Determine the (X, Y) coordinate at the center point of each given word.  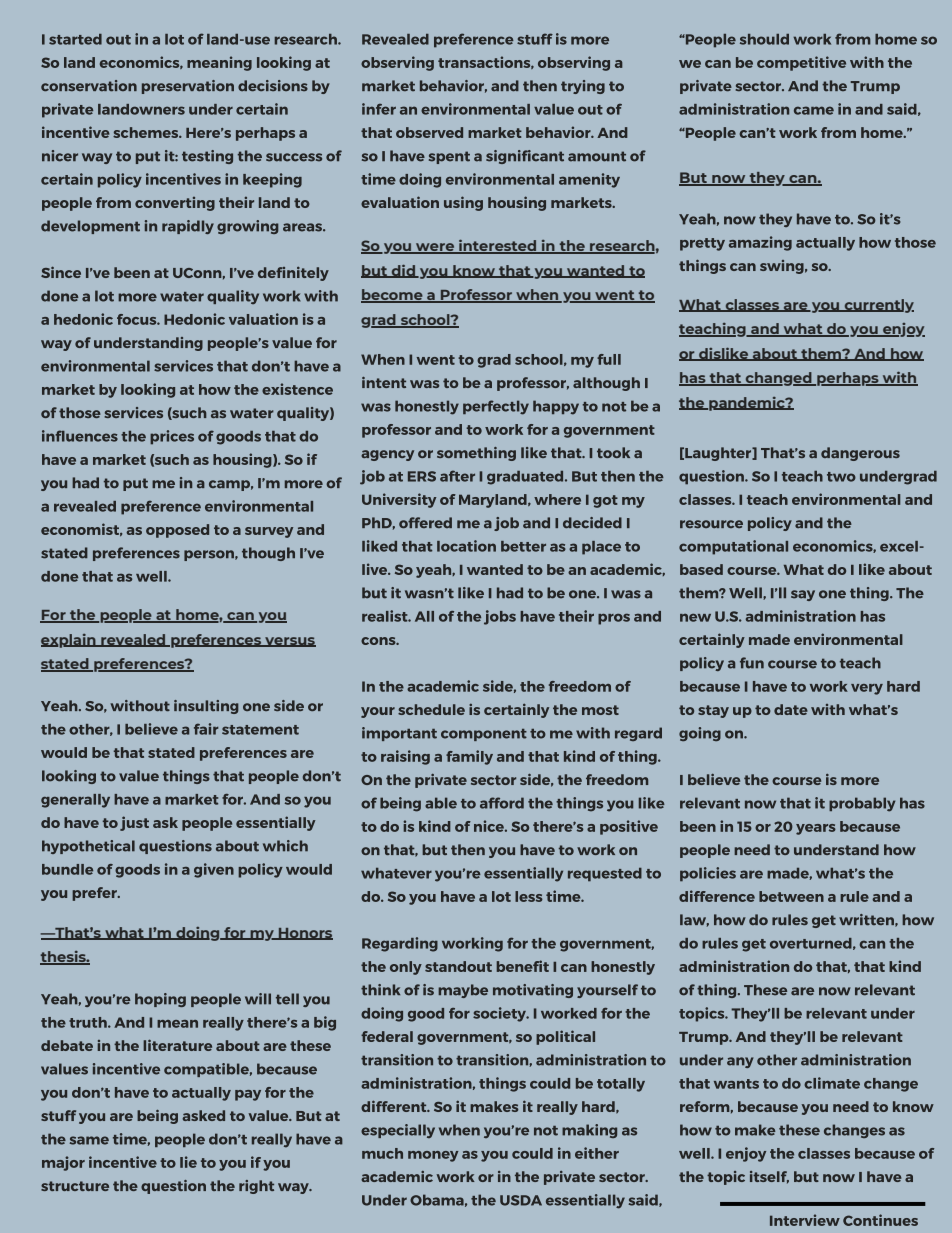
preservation (188, 87)
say (803, 595)
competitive (801, 63)
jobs (500, 617)
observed (429, 132)
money (433, 1156)
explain (69, 641)
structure (75, 1186)
